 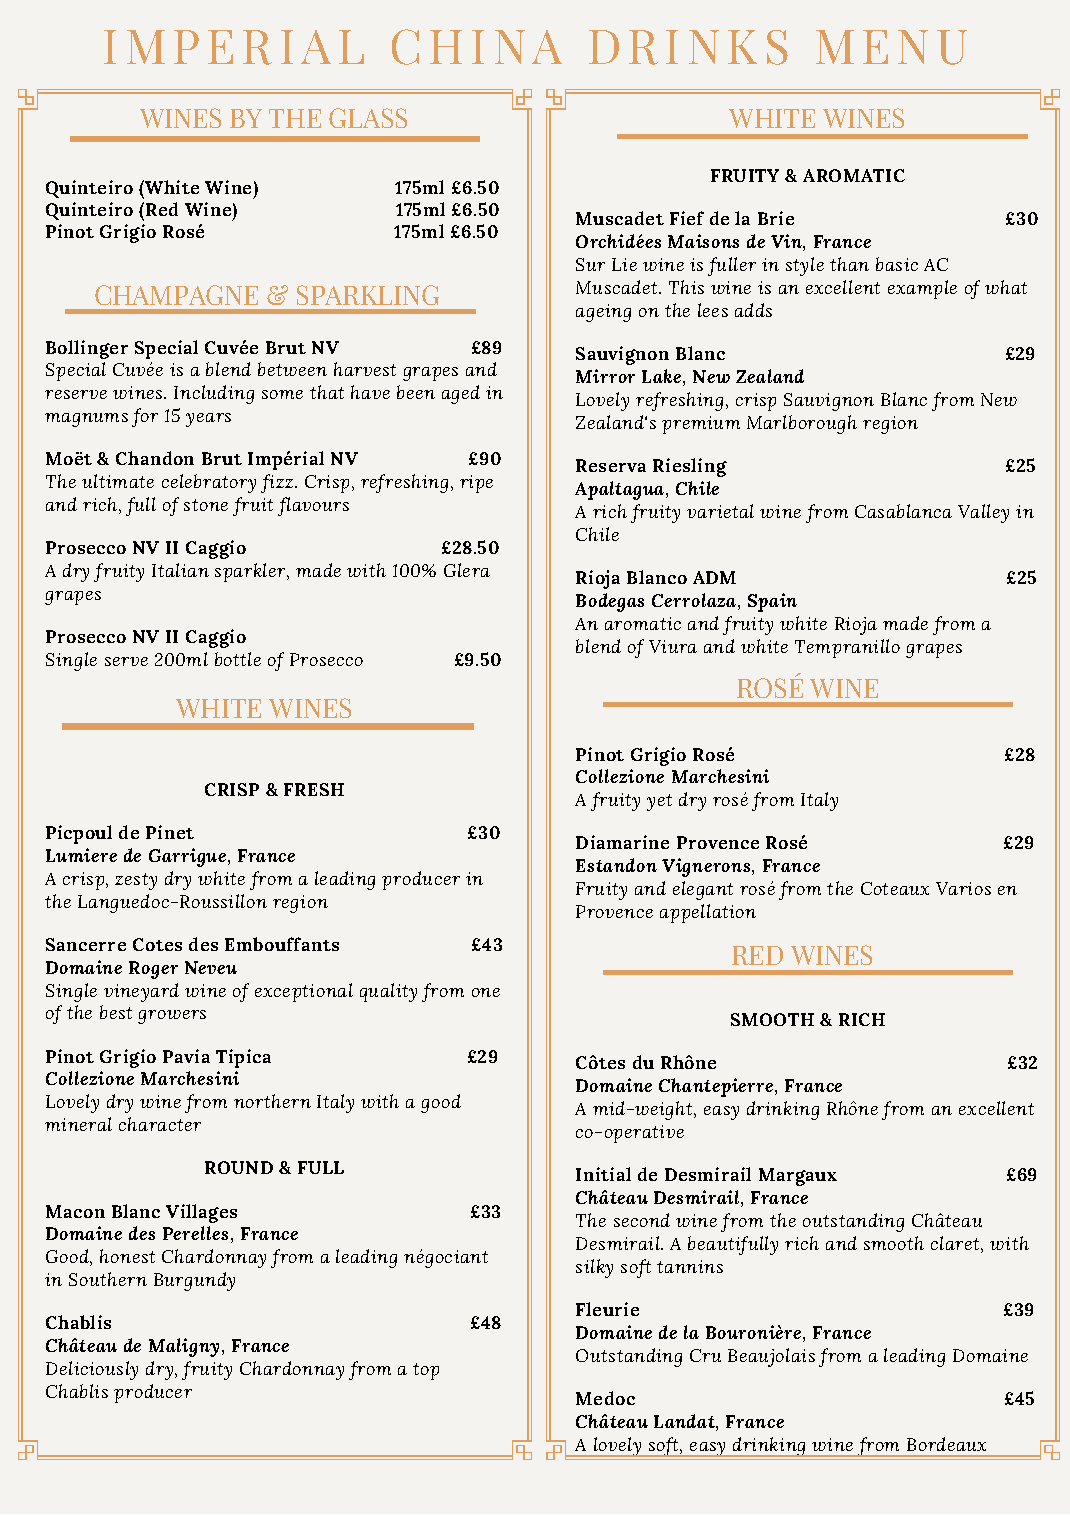 What do you see at coordinates (368, 118) in the screenshot?
I see `GLASS` at bounding box center [368, 118].
